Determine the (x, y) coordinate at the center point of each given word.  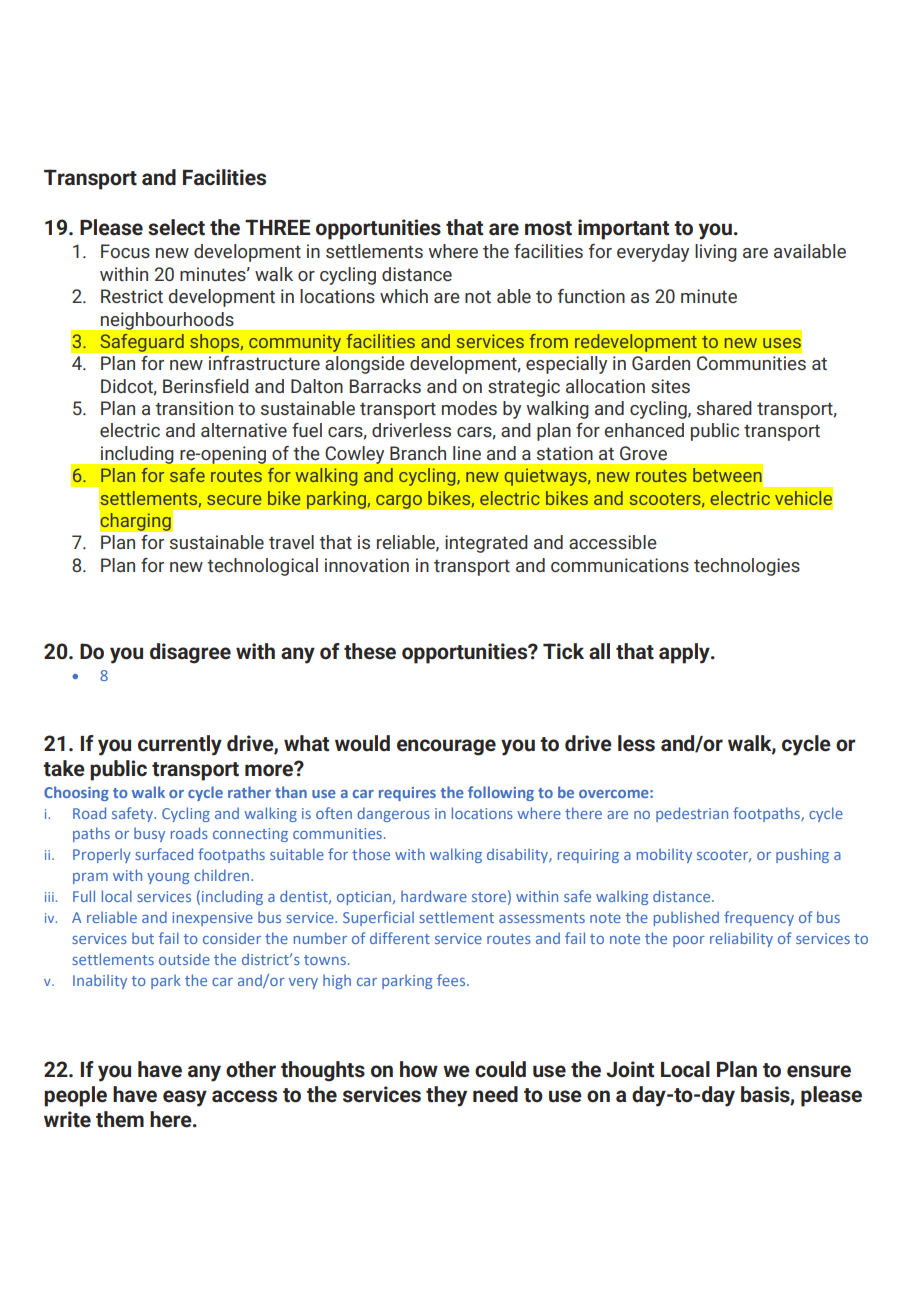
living (716, 253)
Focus (125, 251)
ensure (819, 1071)
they (446, 1096)
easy (185, 1098)
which (404, 296)
